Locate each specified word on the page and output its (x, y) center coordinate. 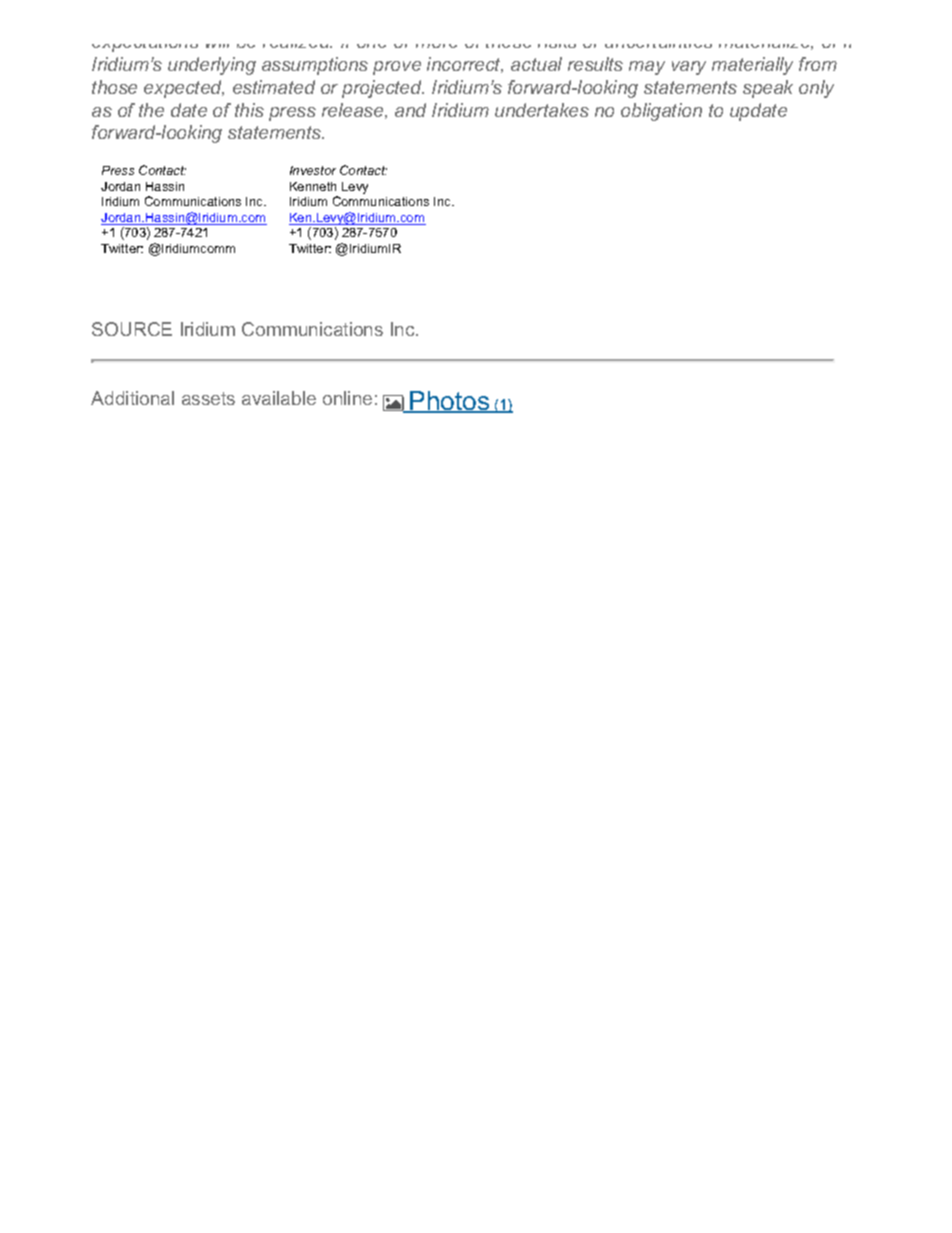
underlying (212, 66)
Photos (450, 402)
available (279, 398)
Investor (313, 170)
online (347, 398)
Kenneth (313, 186)
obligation (661, 112)
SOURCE (132, 329)
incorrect (465, 65)
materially (752, 66)
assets (208, 398)
